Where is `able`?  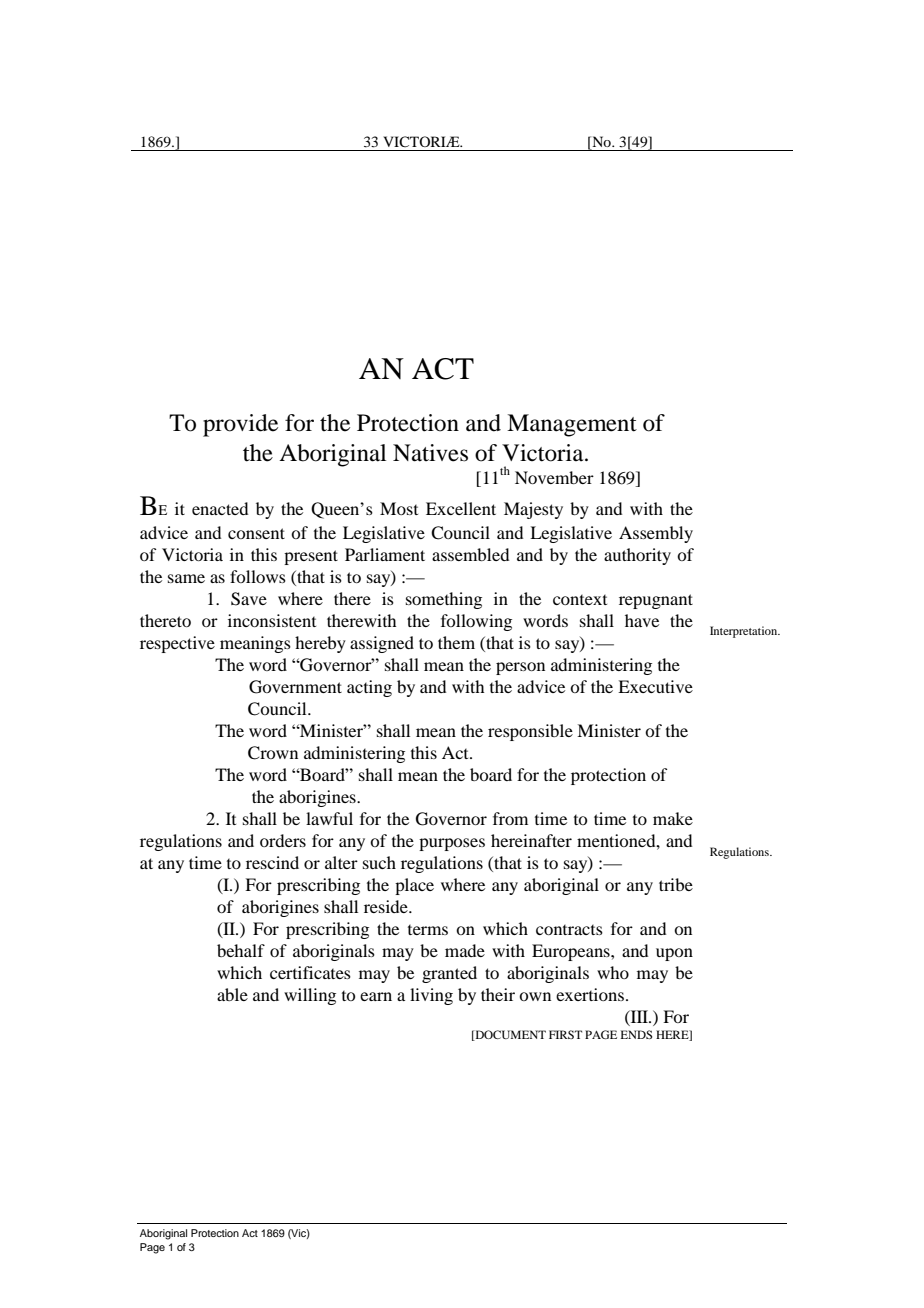 able is located at coordinates (232, 994).
